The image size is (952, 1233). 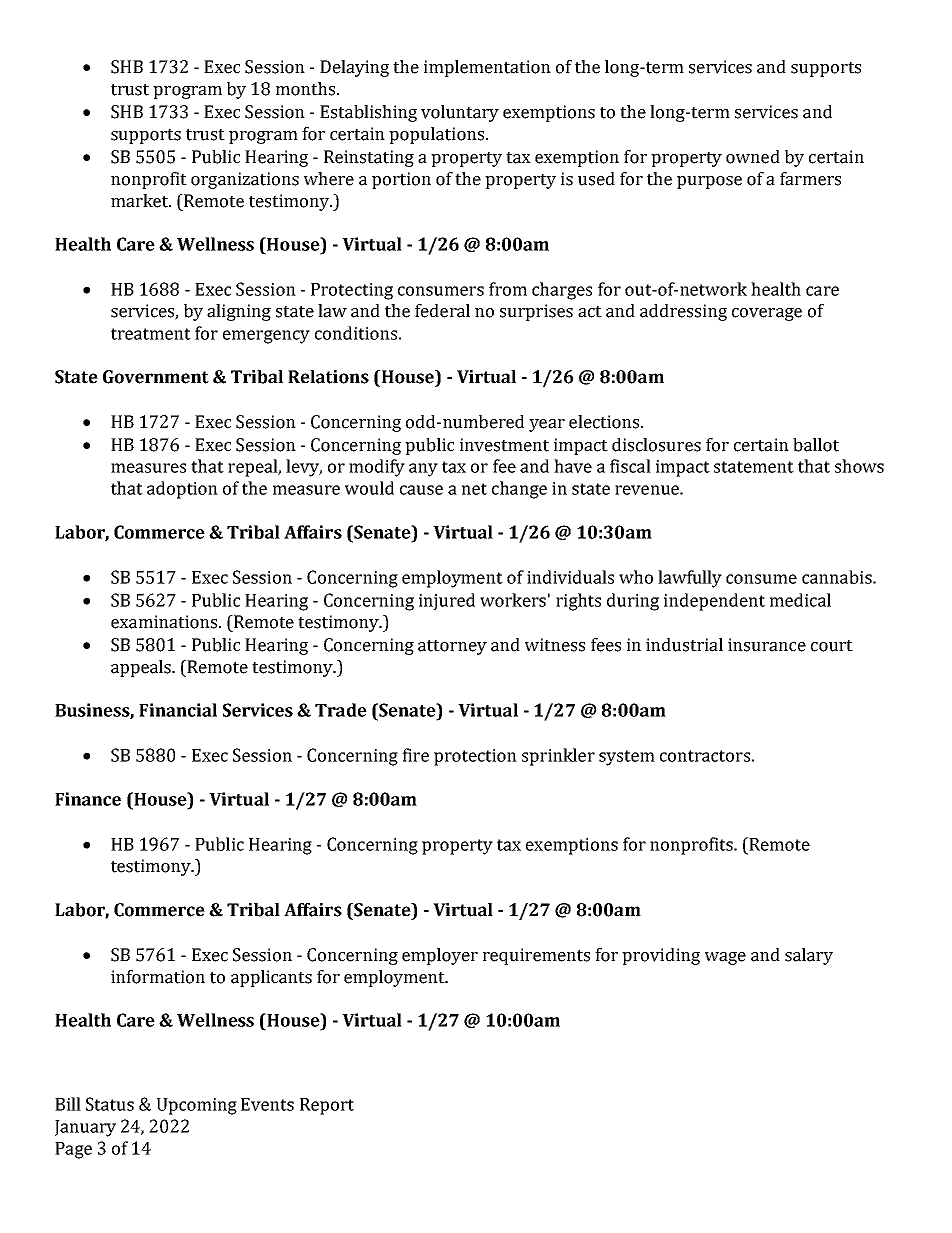 I want to click on injured, so click(x=447, y=601).
